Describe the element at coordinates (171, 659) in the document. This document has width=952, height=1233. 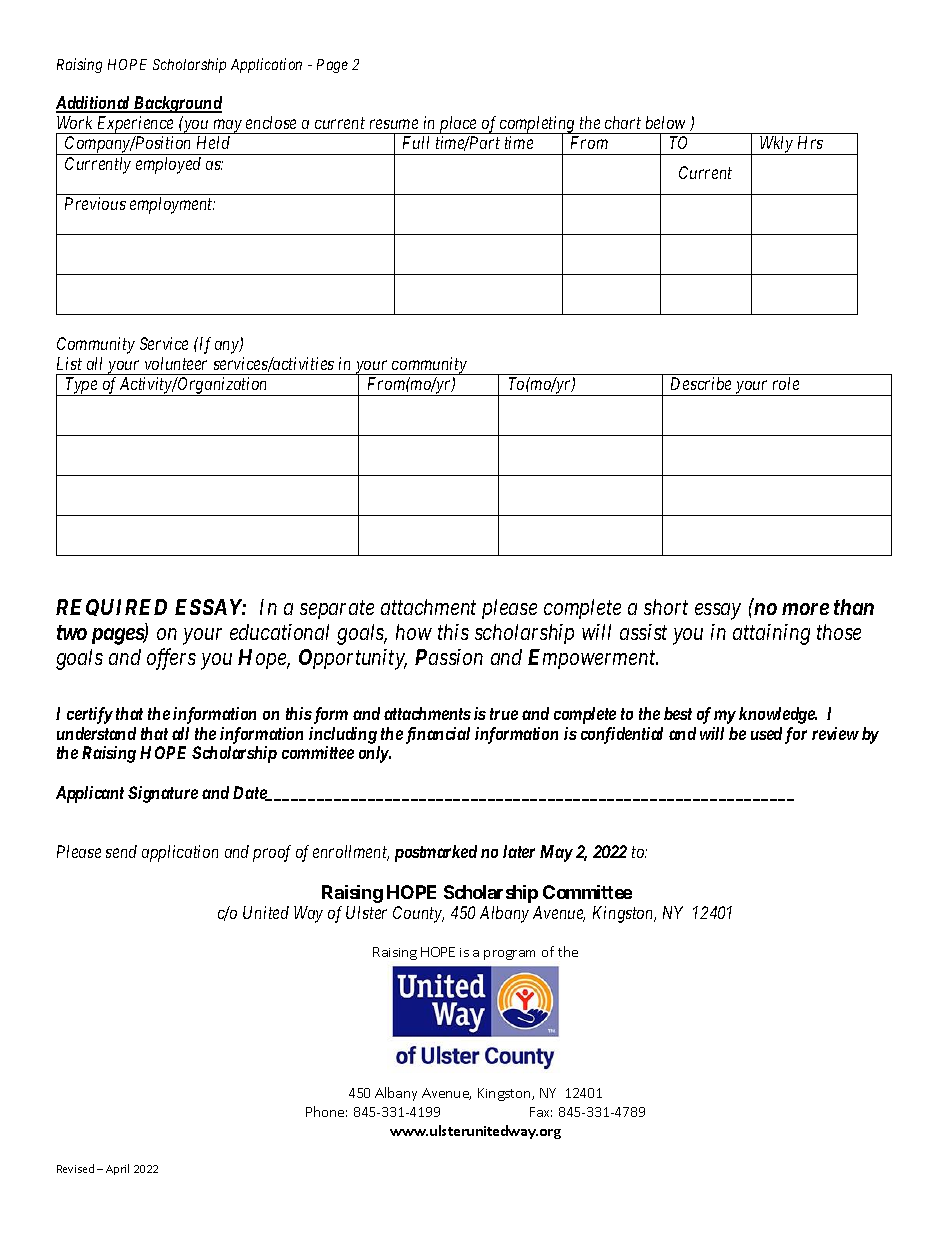
I see `offers` at that location.
